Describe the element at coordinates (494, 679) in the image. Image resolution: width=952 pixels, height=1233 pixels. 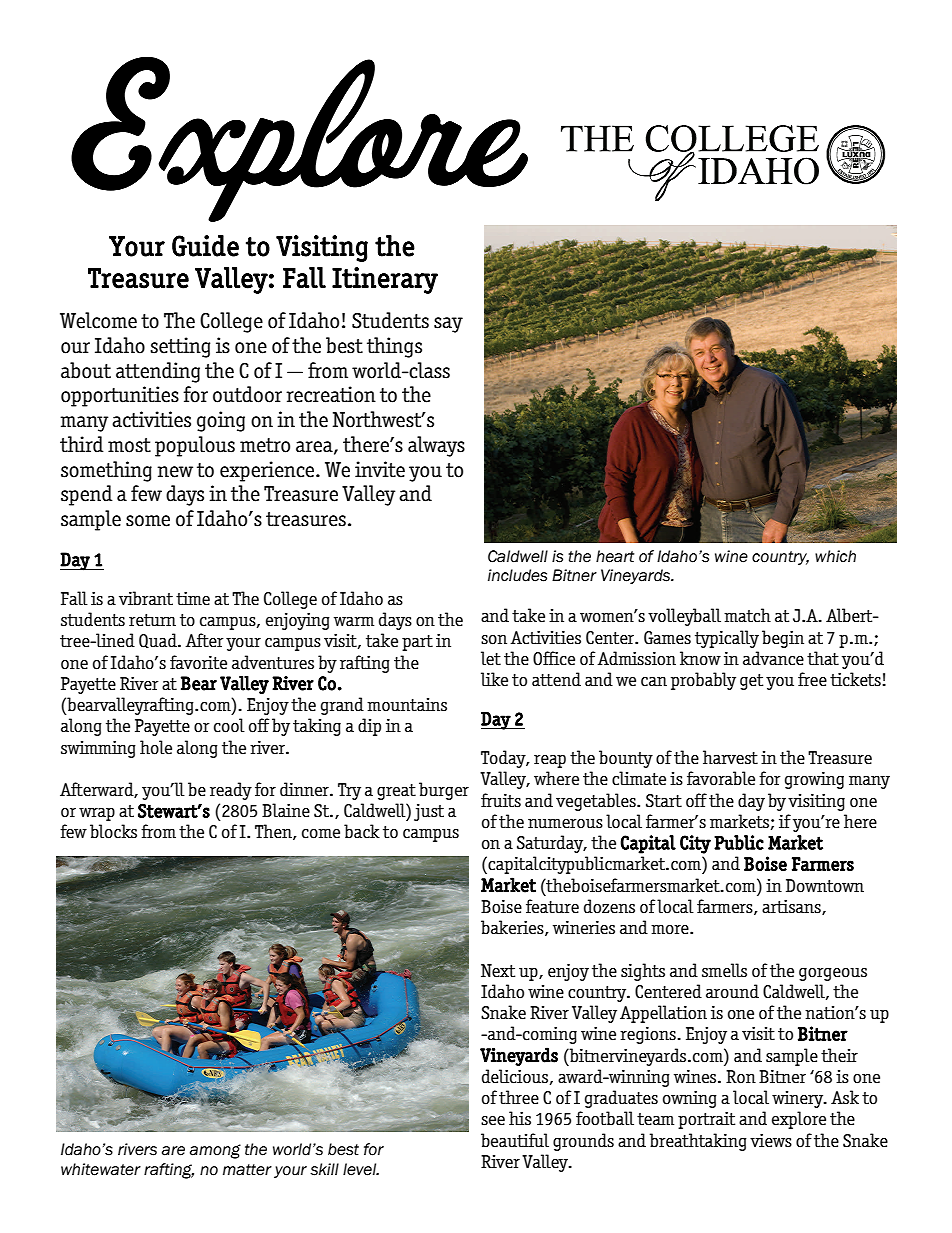
I see `like` at that location.
